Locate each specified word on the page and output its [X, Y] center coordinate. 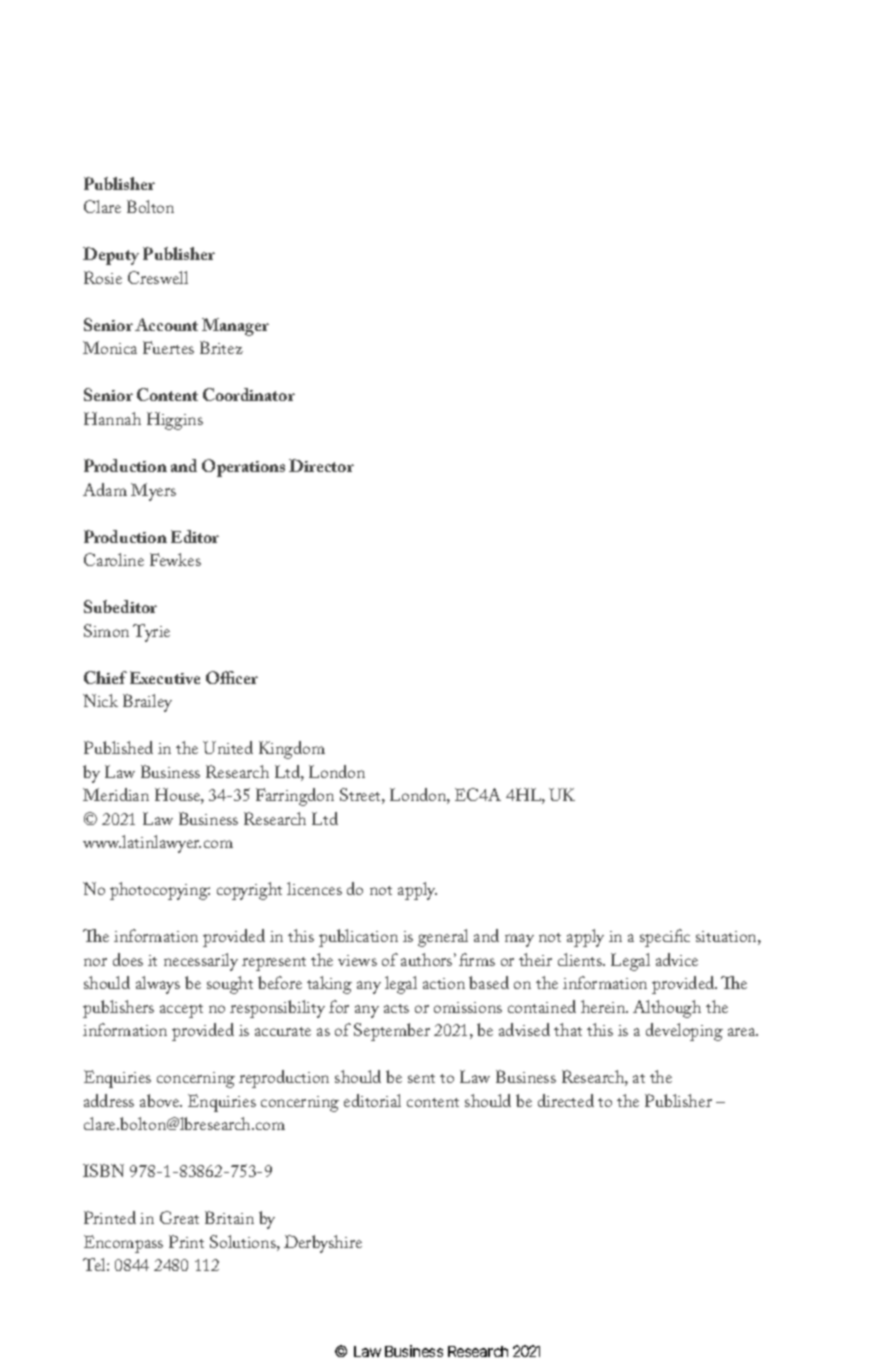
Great [179, 1217]
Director [321, 465]
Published [118, 747]
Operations [243, 468]
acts [396, 1008]
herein [604, 1006]
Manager [235, 327]
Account [166, 324]
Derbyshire [323, 1244]
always [158, 985]
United [228, 747]
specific [665, 938]
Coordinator [249, 394]
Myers [153, 492]
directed [566, 1100]
